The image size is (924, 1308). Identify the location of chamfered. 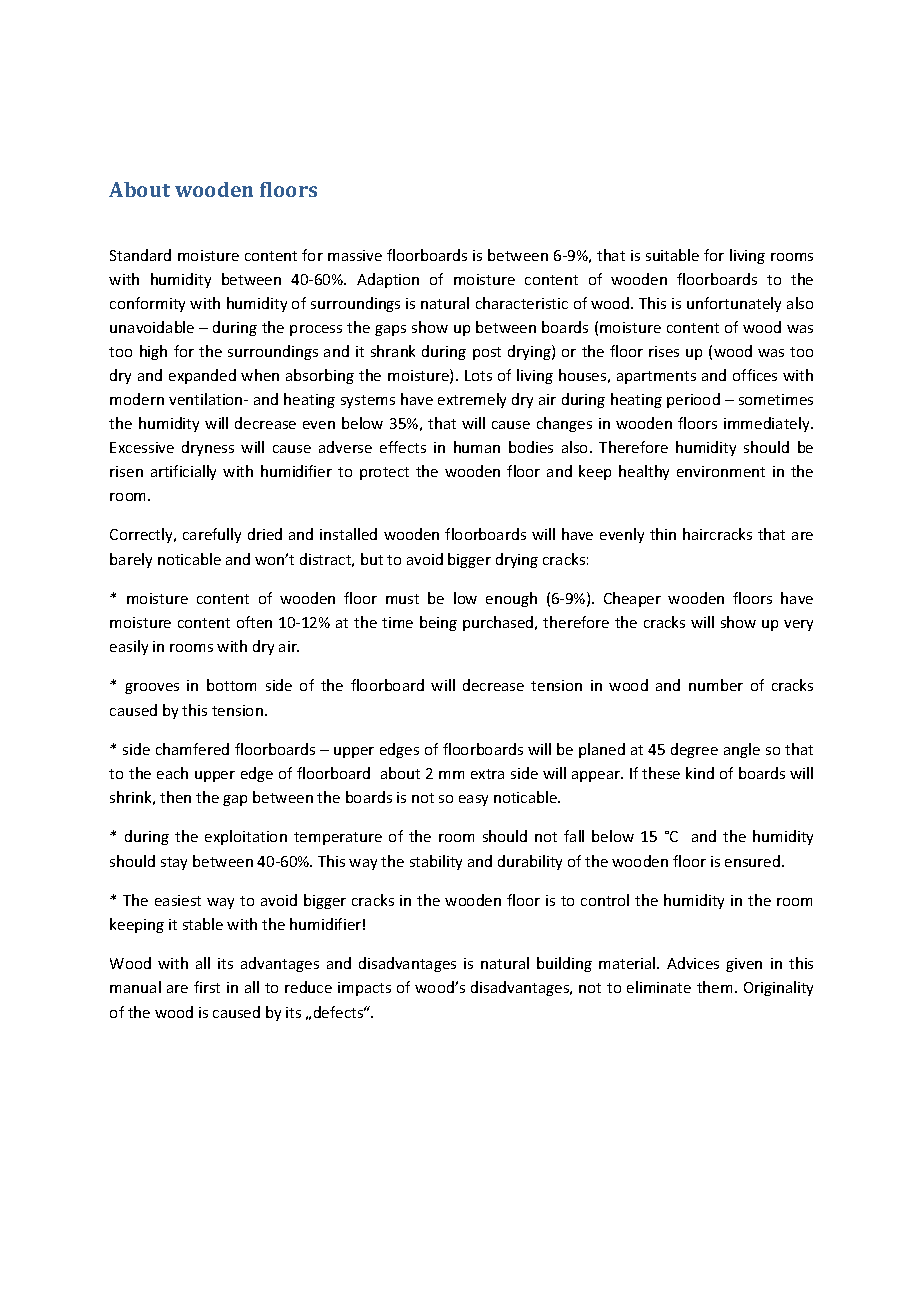
(192, 749).
